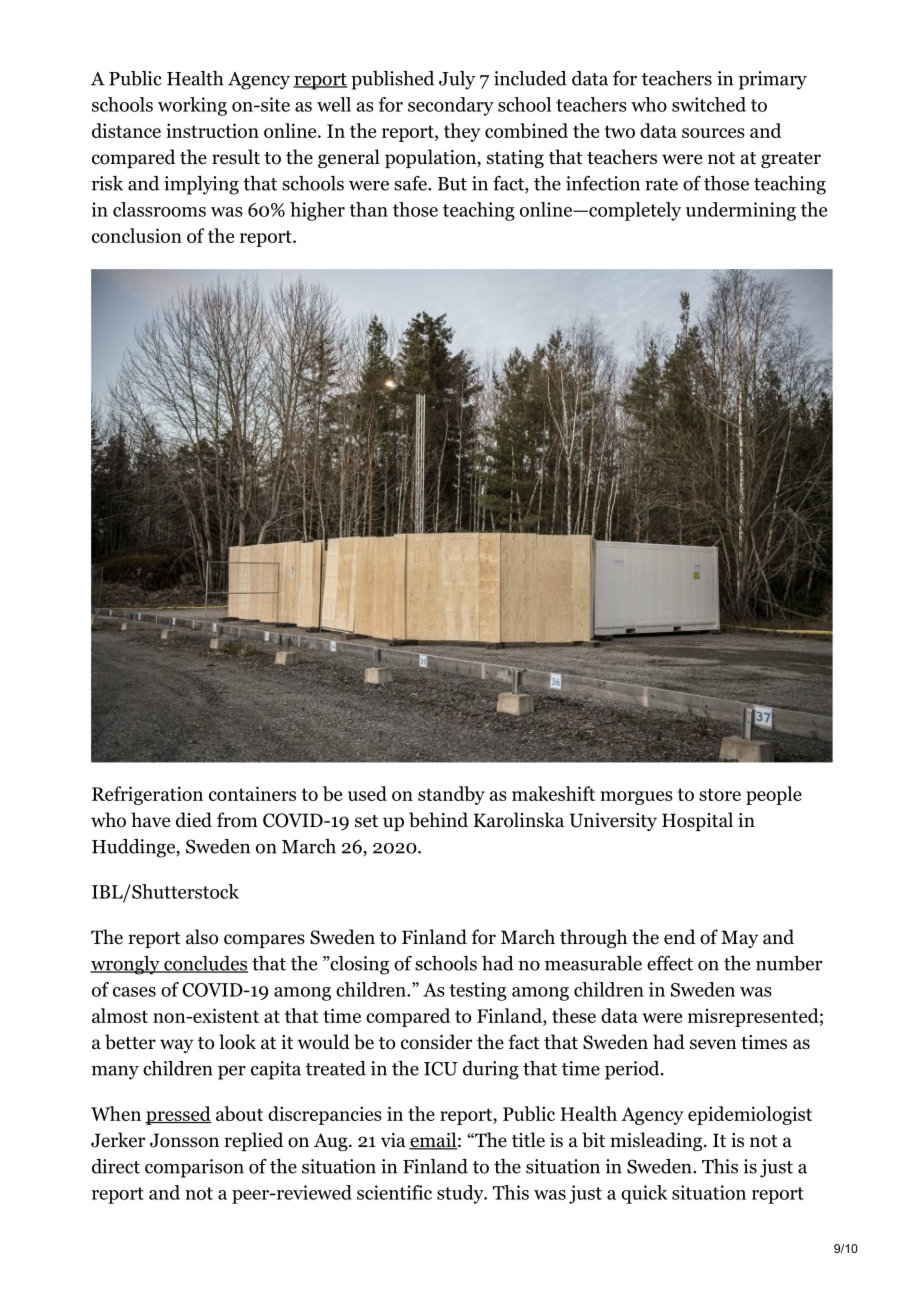 This page has height=1308, width=924. Describe the element at coordinates (709, 104) in the page. I see `switched` at that location.
